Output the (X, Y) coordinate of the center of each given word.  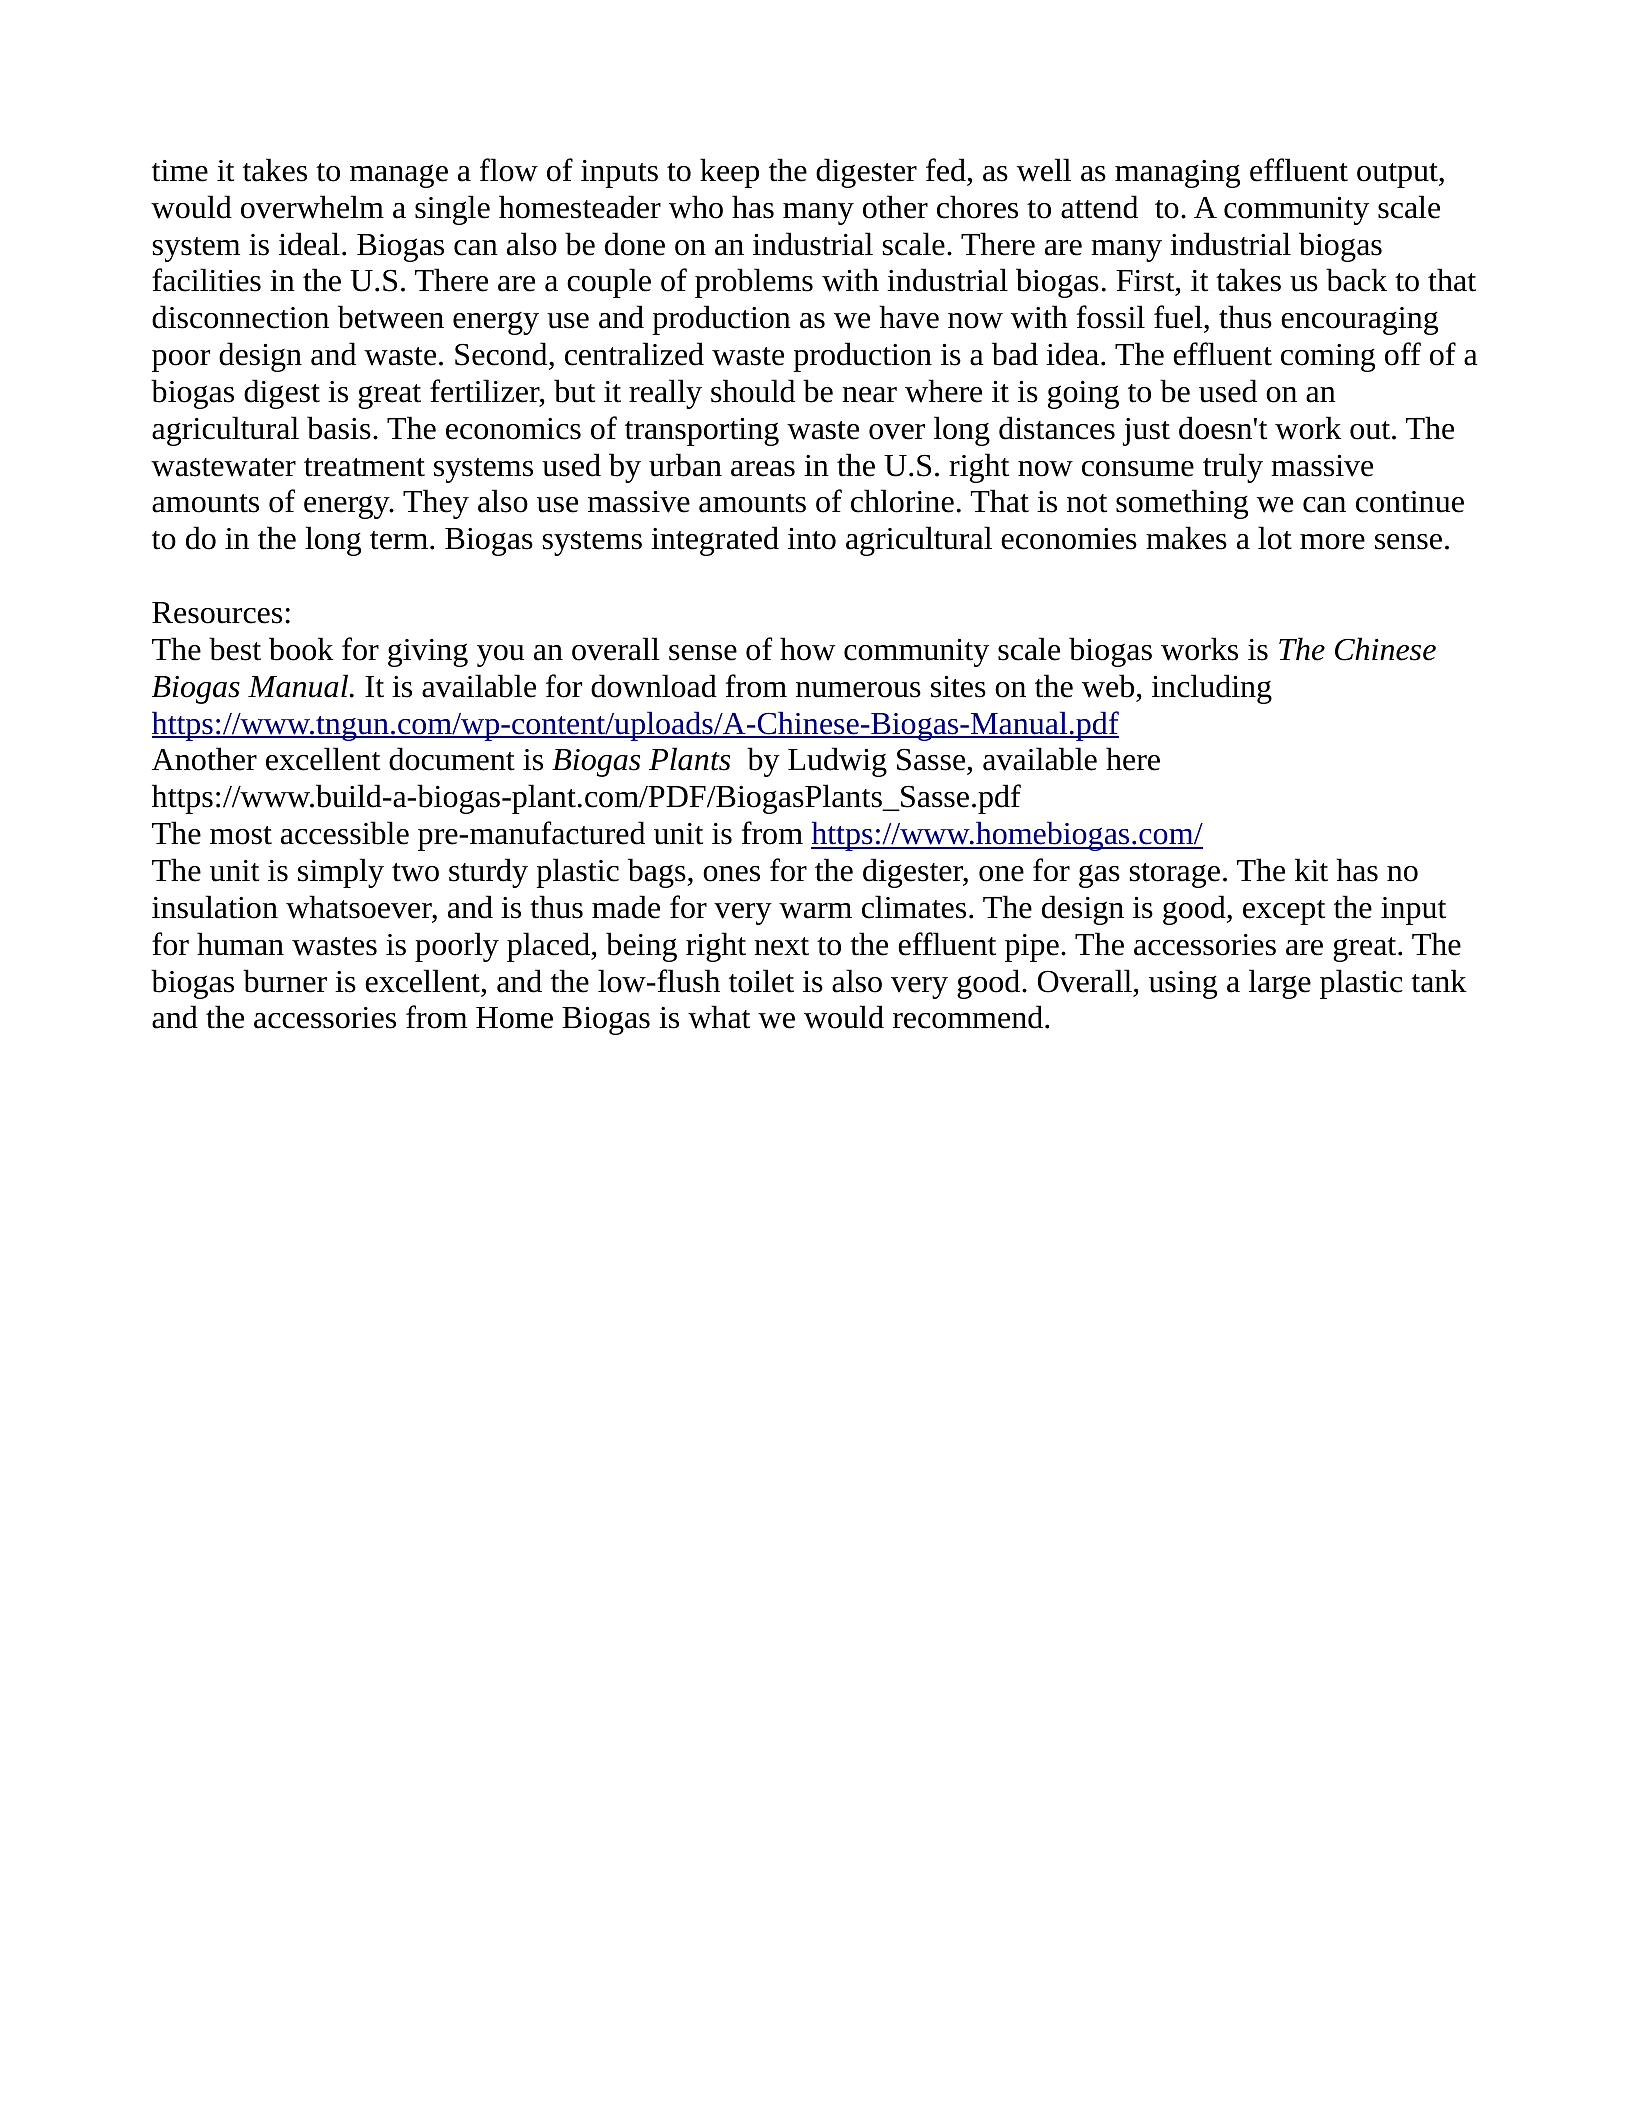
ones (731, 874)
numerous (858, 690)
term (399, 540)
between (391, 317)
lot (1275, 538)
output (1398, 175)
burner (285, 981)
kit (1311, 870)
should (753, 391)
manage (399, 176)
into (812, 539)
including (1212, 689)
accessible (345, 833)
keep (729, 173)
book (301, 649)
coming (1328, 358)
